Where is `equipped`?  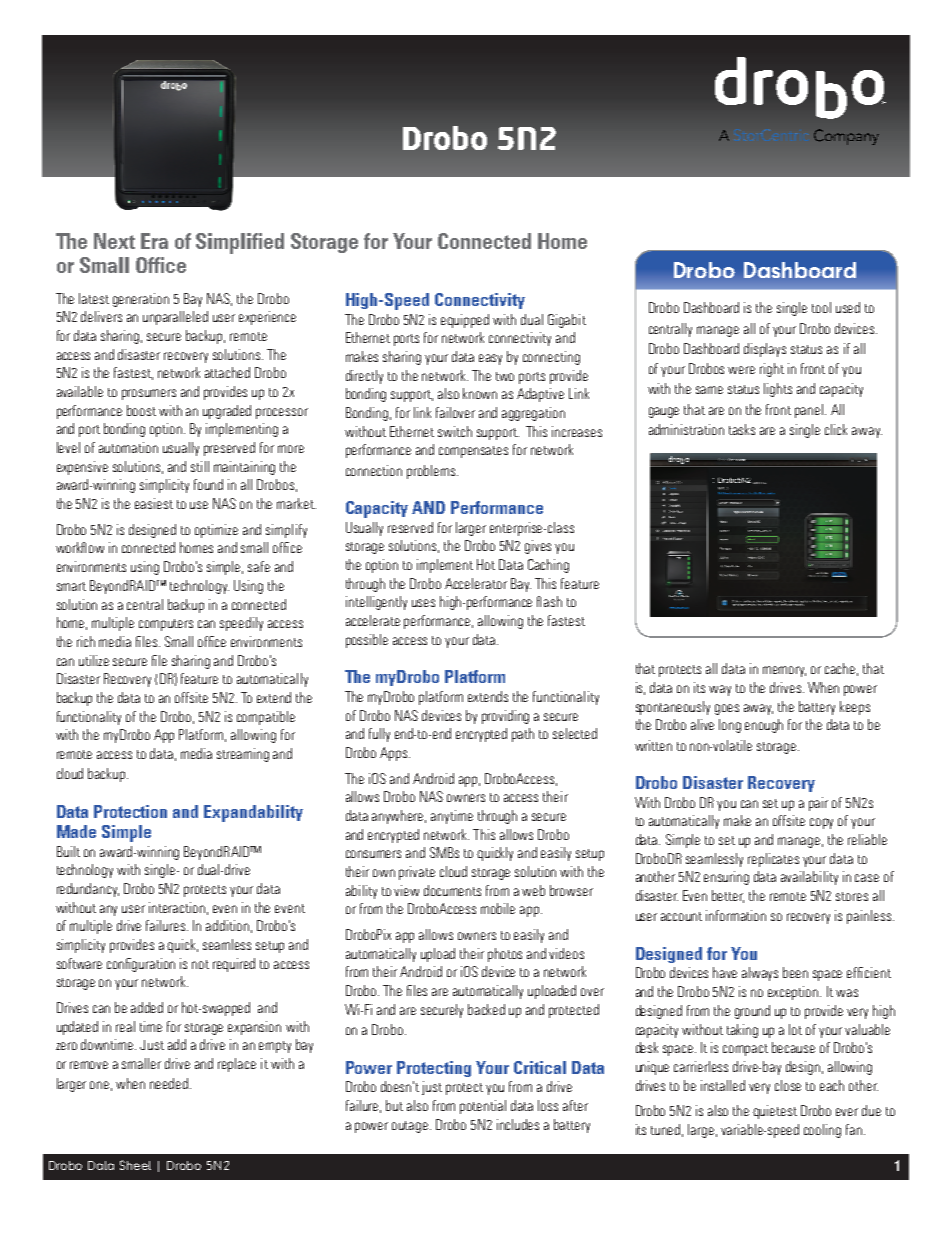 equipped is located at coordinates (465, 321).
